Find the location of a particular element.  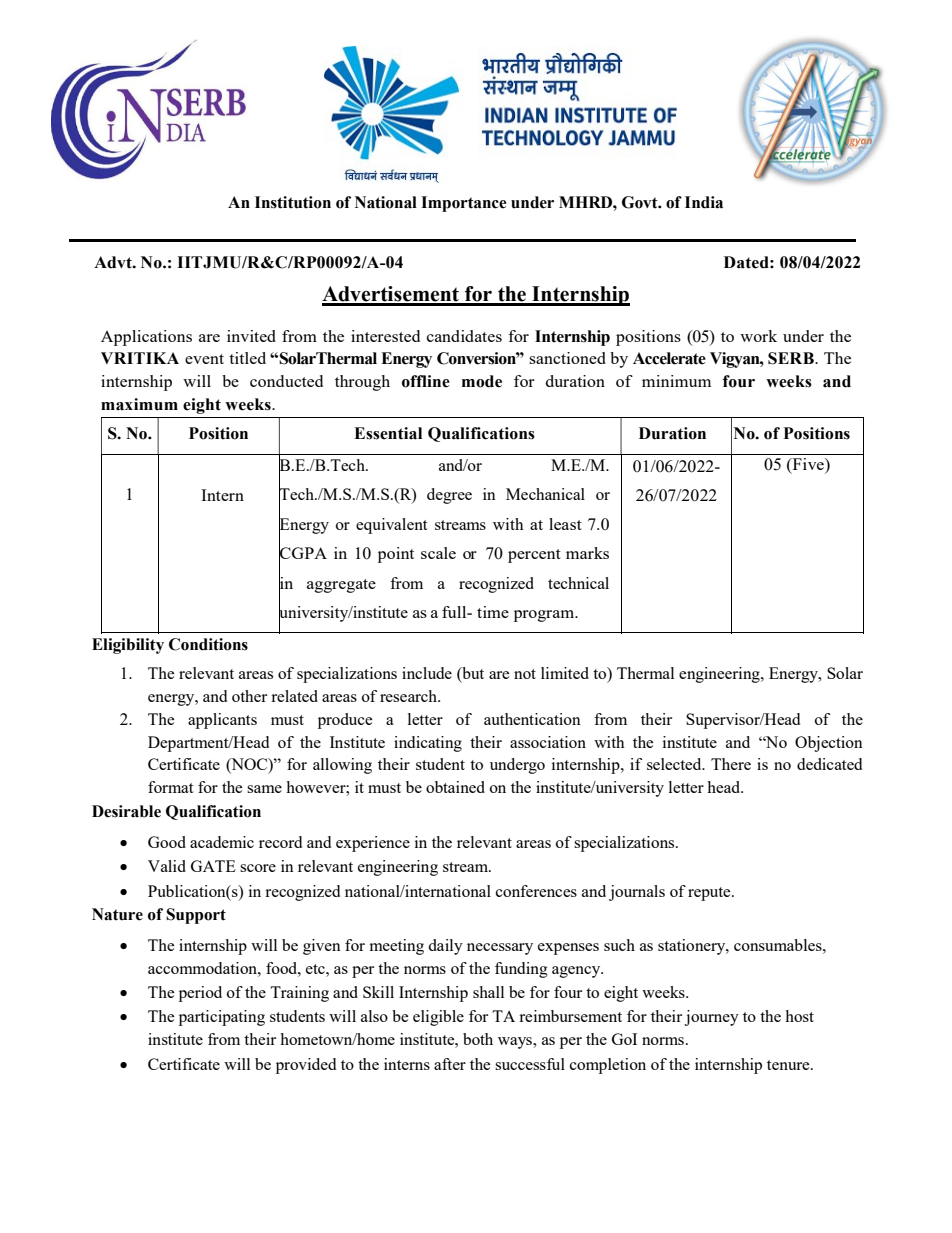

Conditions is located at coordinates (208, 644).
